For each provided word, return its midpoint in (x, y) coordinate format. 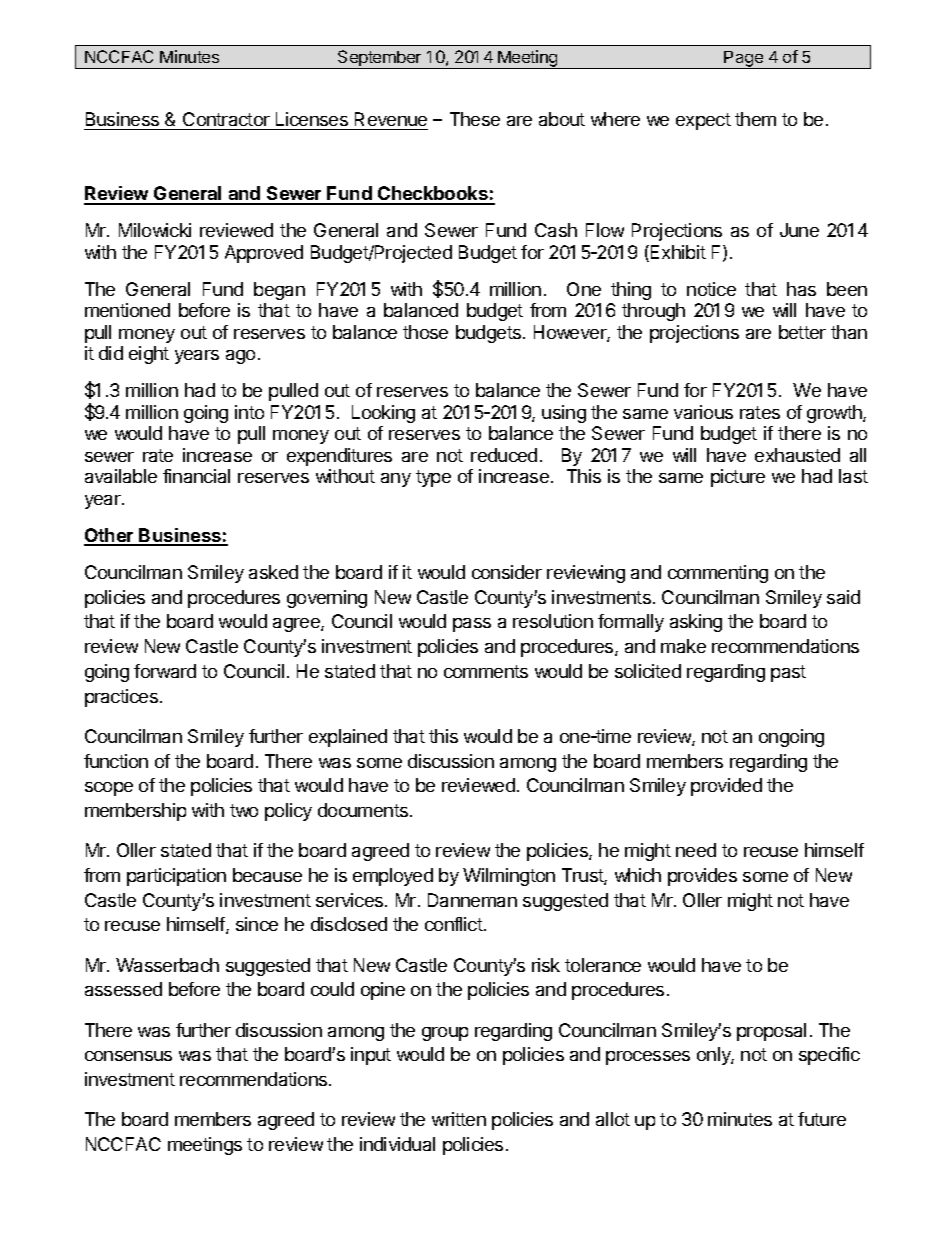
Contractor (226, 121)
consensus (128, 1056)
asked (273, 572)
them (755, 119)
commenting (718, 574)
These (475, 119)
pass (472, 625)
